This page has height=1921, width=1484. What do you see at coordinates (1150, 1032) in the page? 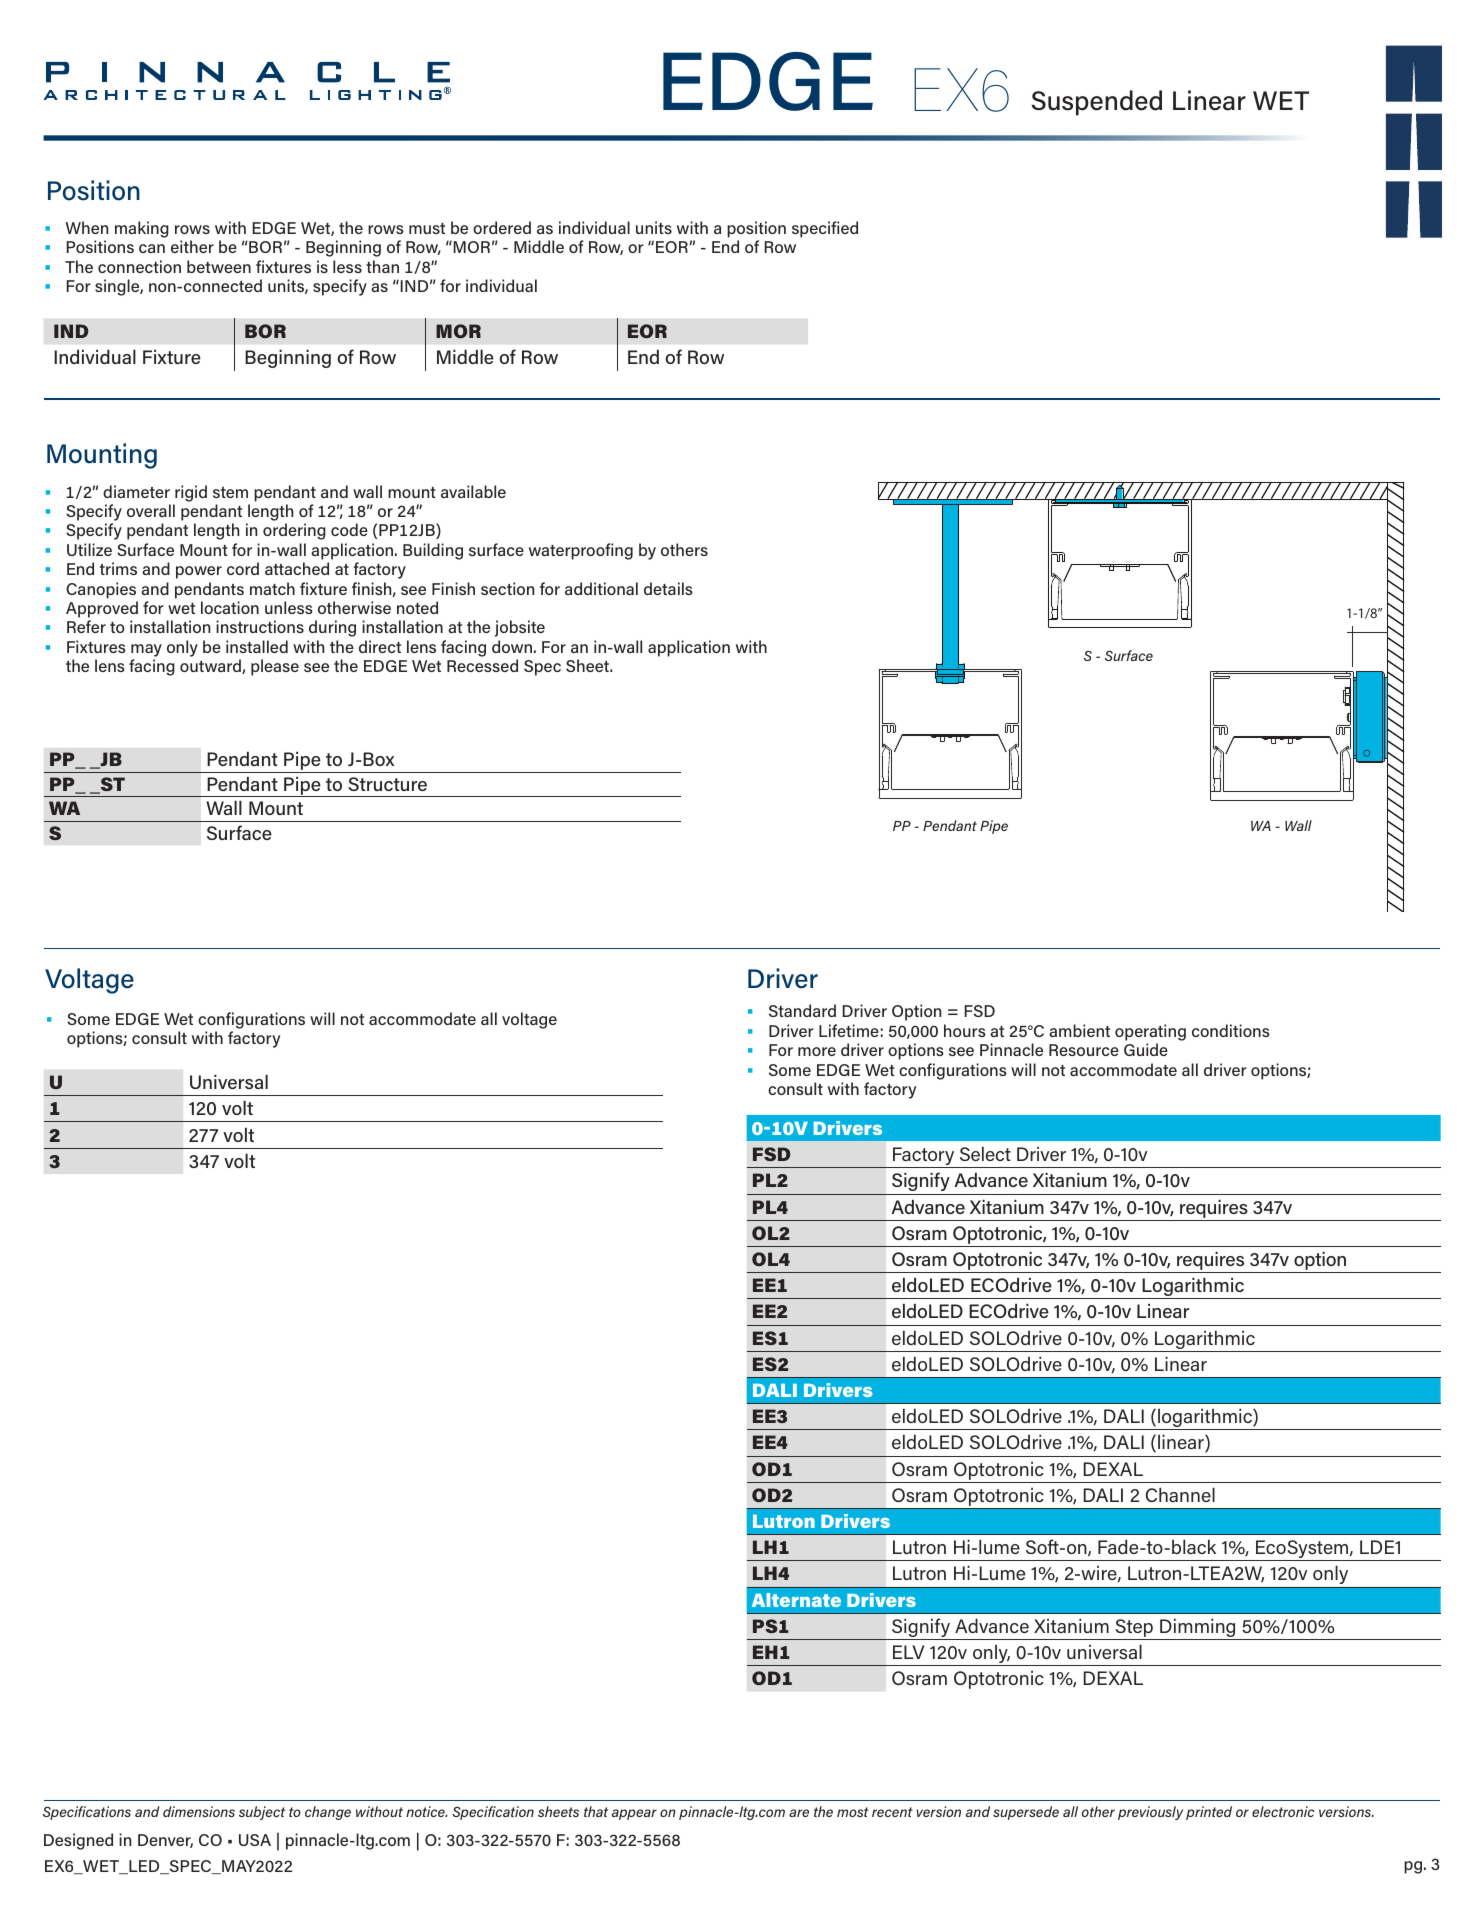
I see `operating` at bounding box center [1150, 1032].
